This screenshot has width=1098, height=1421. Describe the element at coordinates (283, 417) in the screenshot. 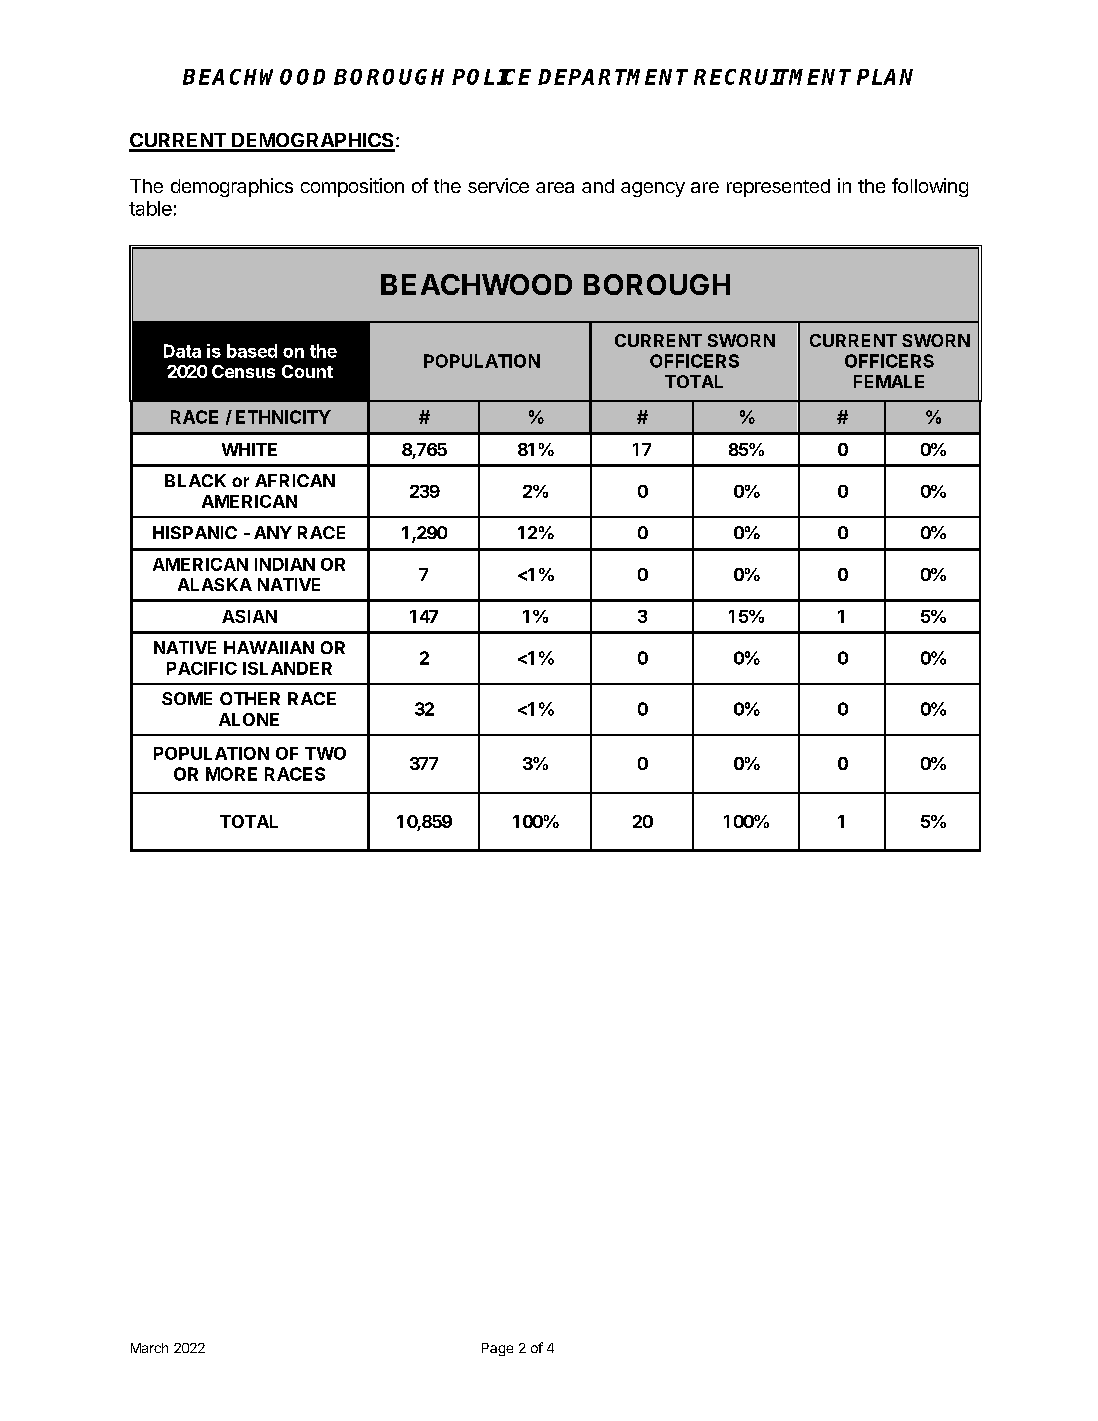

I see `ETHNICITY` at that location.
